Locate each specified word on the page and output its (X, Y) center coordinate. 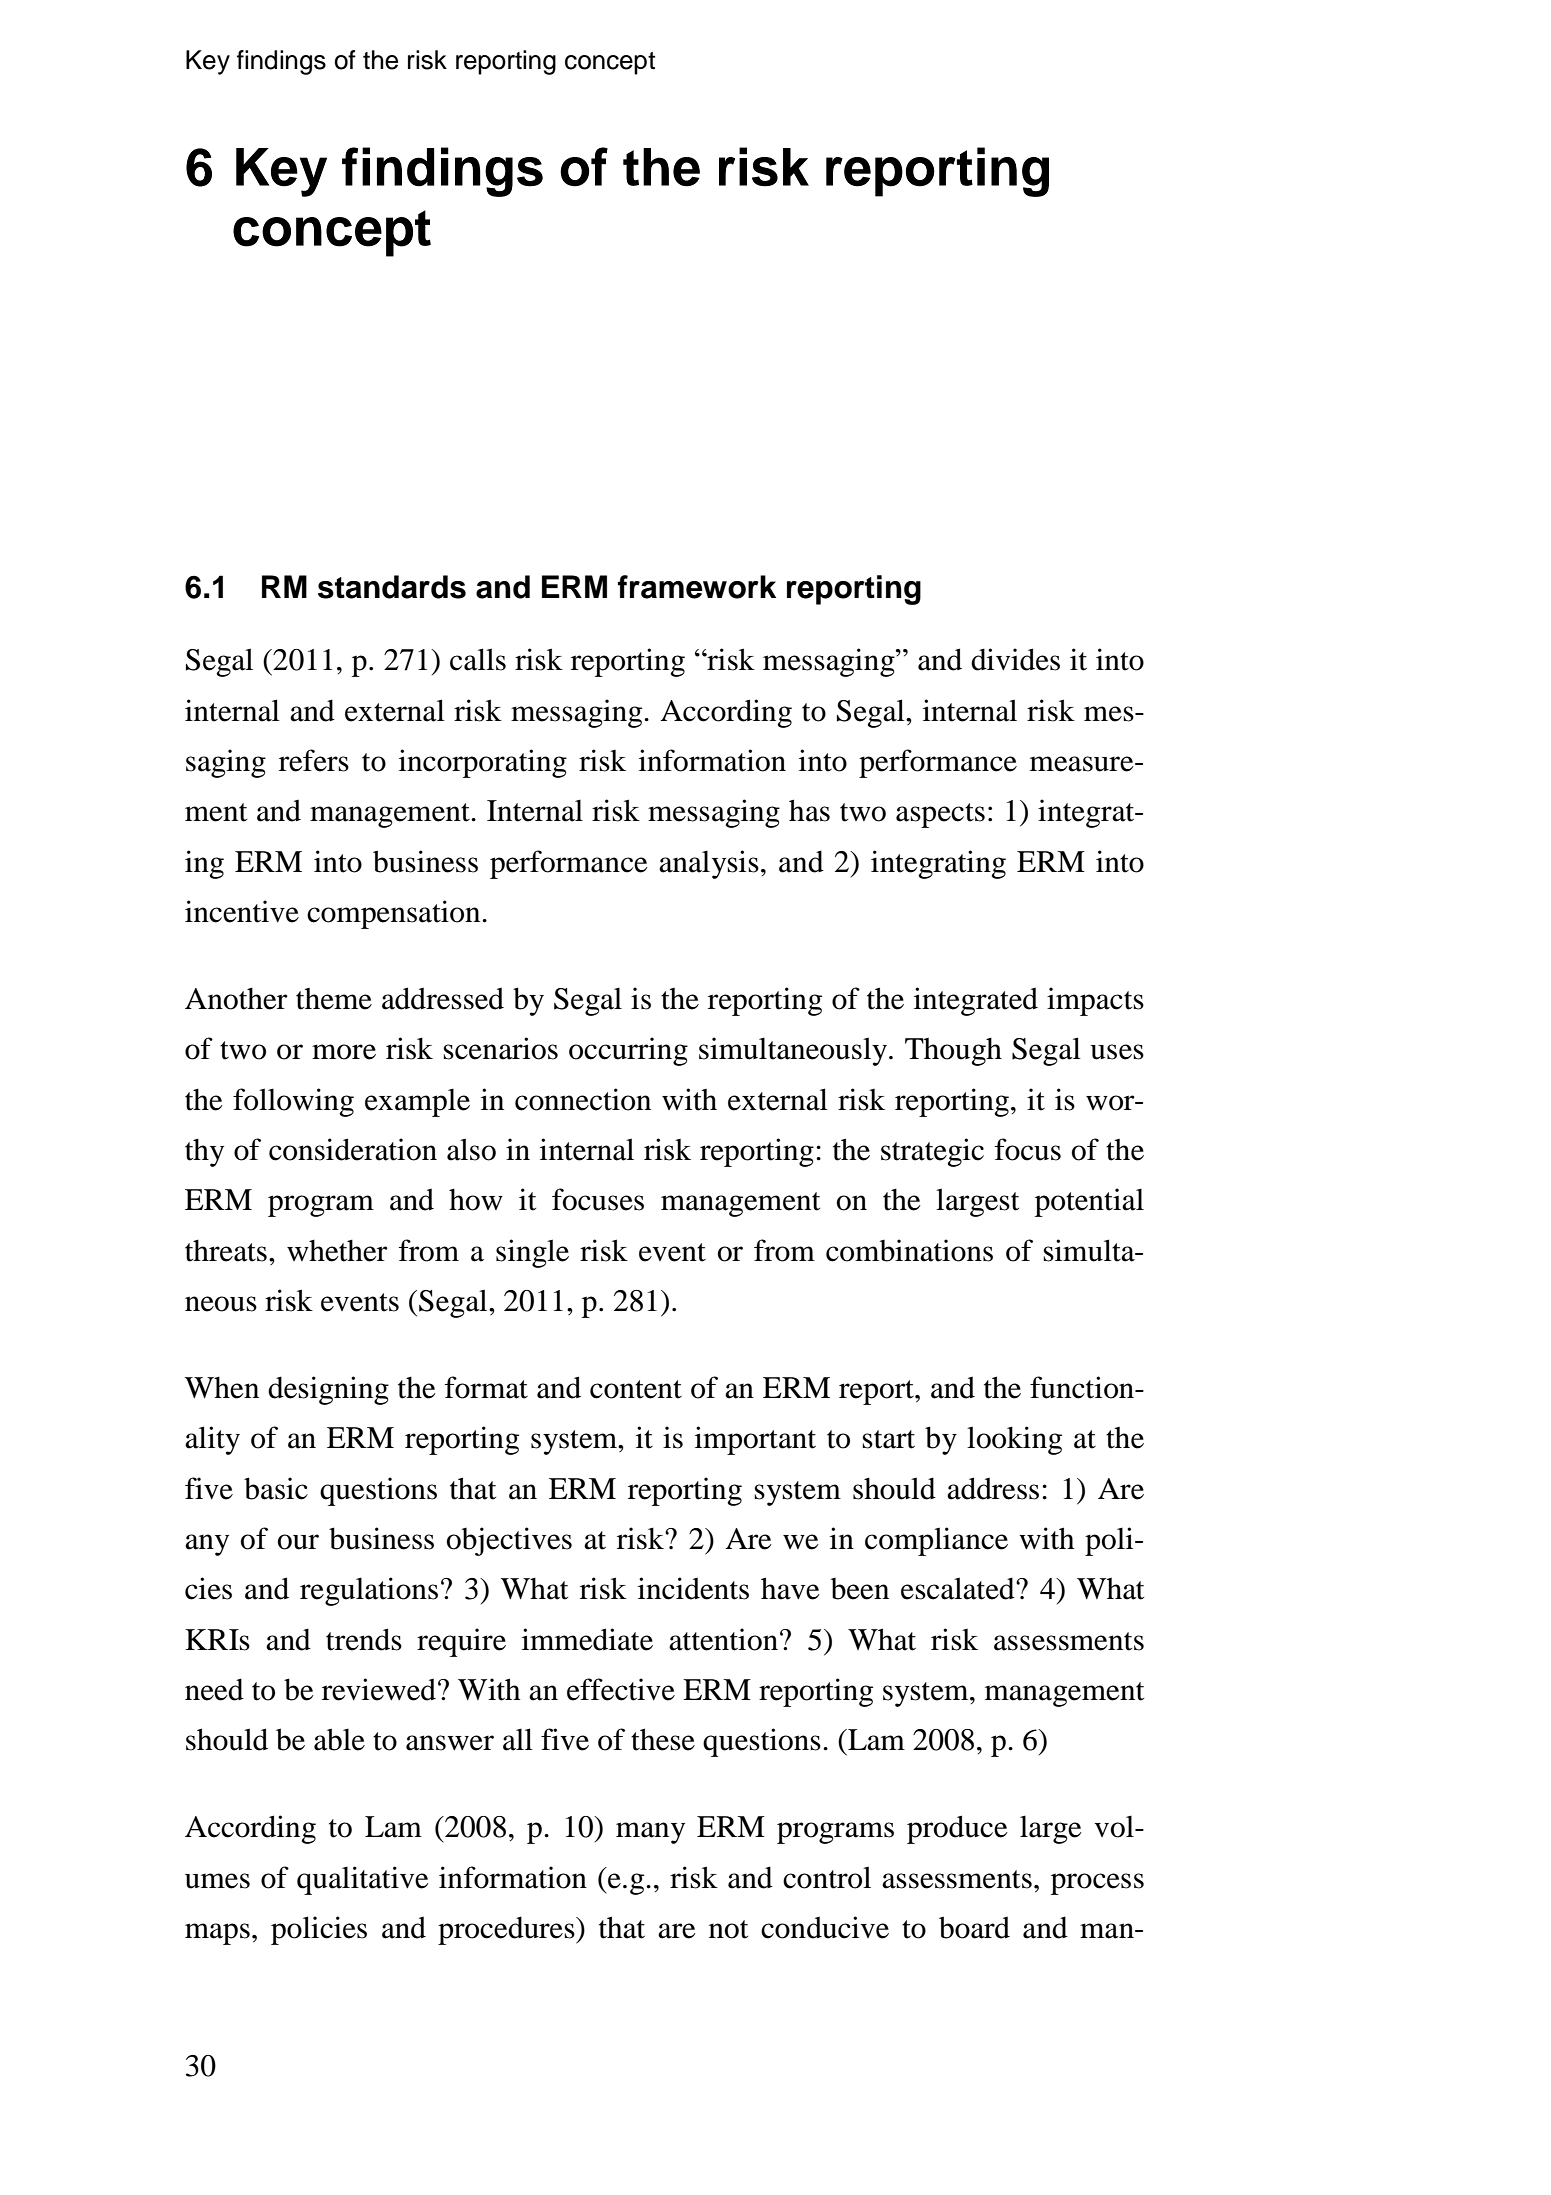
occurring (628, 1051)
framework (697, 587)
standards (392, 587)
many (650, 1833)
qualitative (363, 1880)
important (755, 1440)
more (344, 1052)
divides (1015, 659)
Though (953, 1052)
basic (276, 1488)
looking (1014, 1440)
